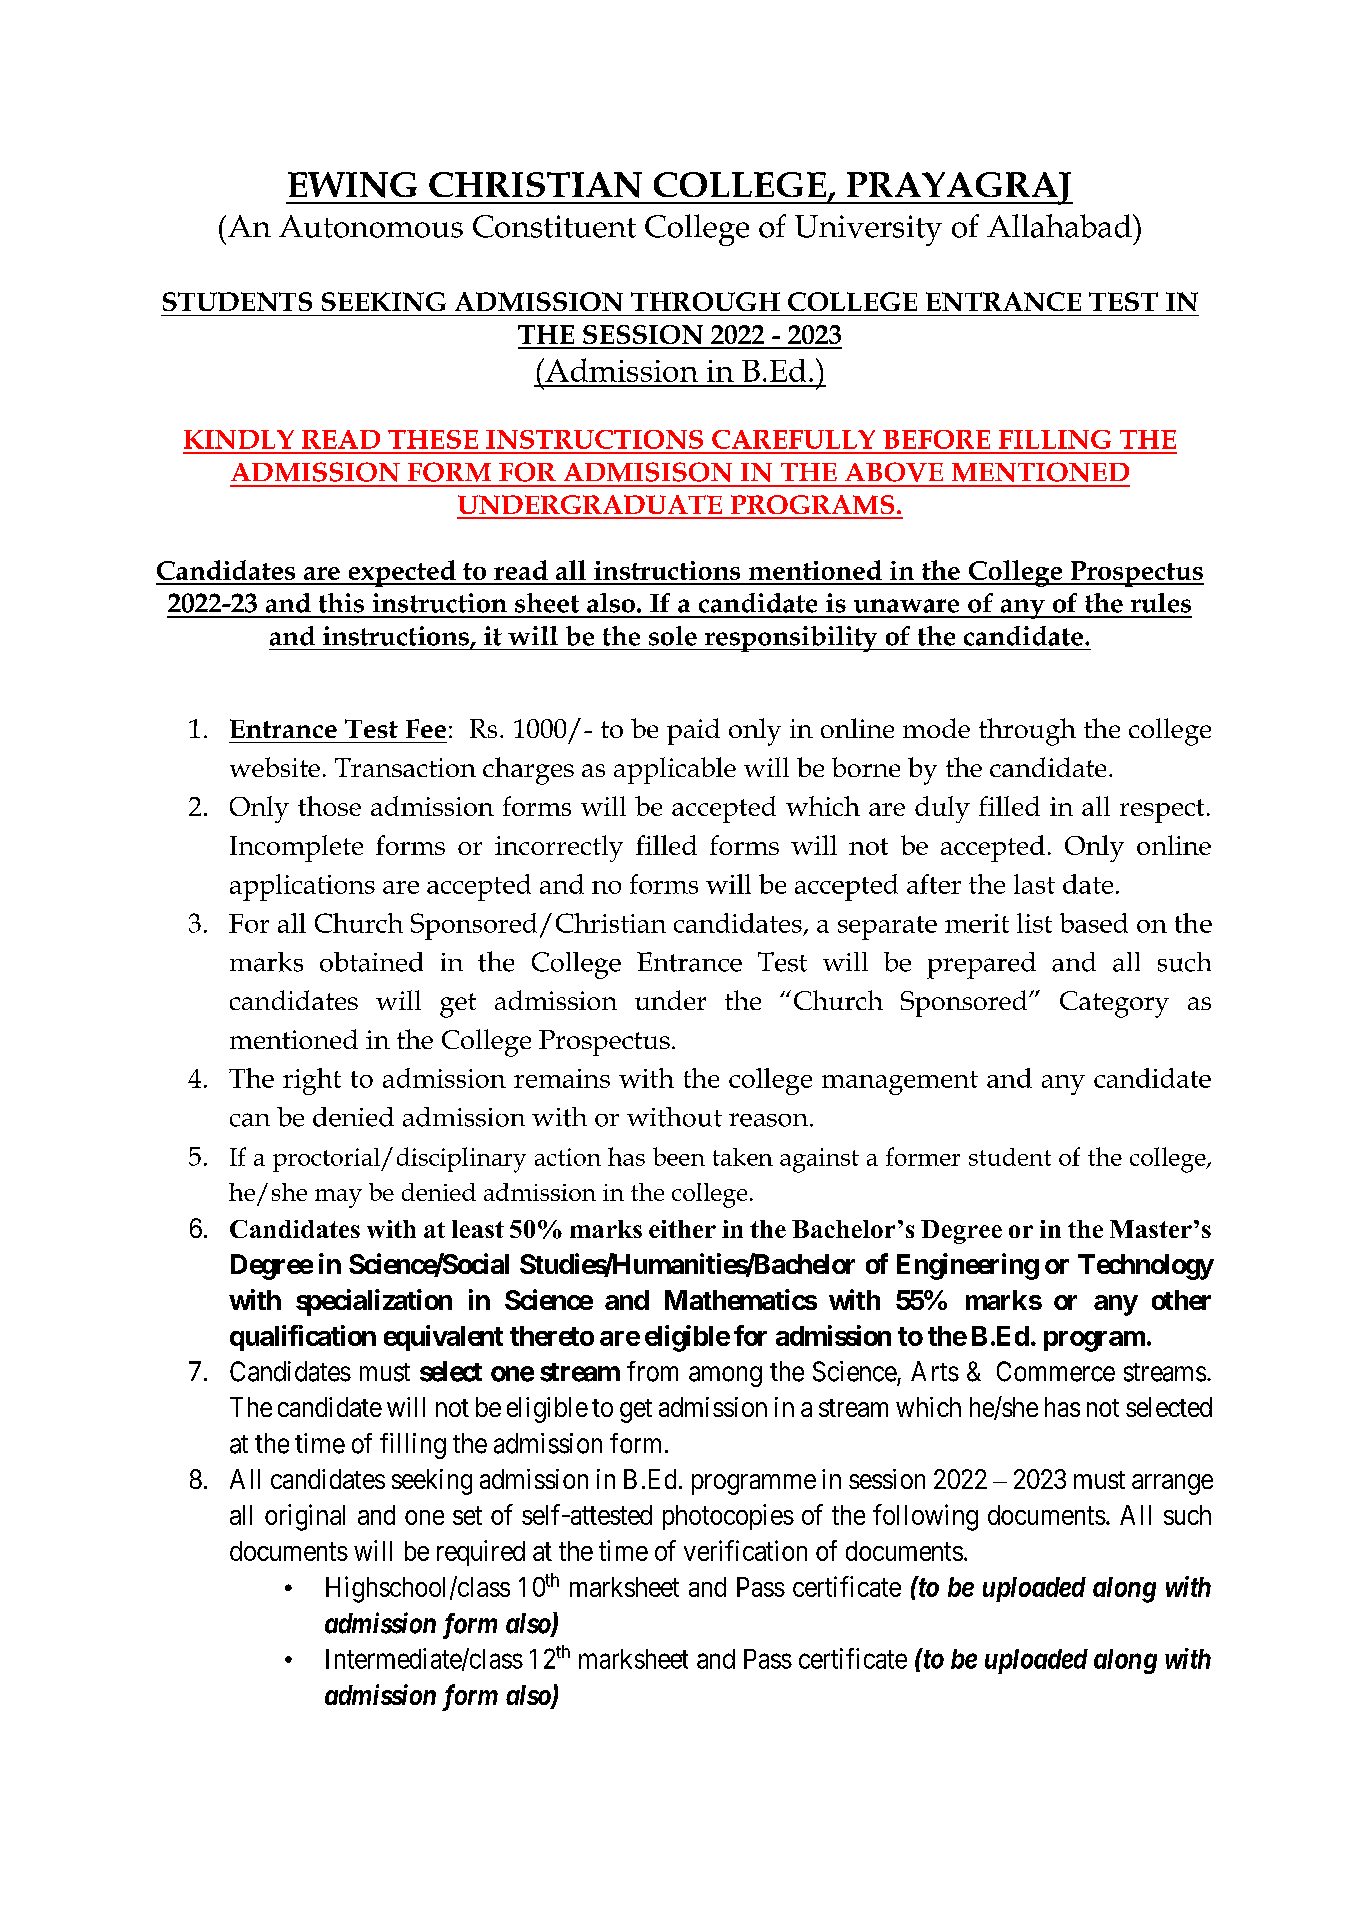 The height and width of the document is (1906, 1347). What do you see at coordinates (1161, 603) in the document?
I see `rules` at bounding box center [1161, 603].
